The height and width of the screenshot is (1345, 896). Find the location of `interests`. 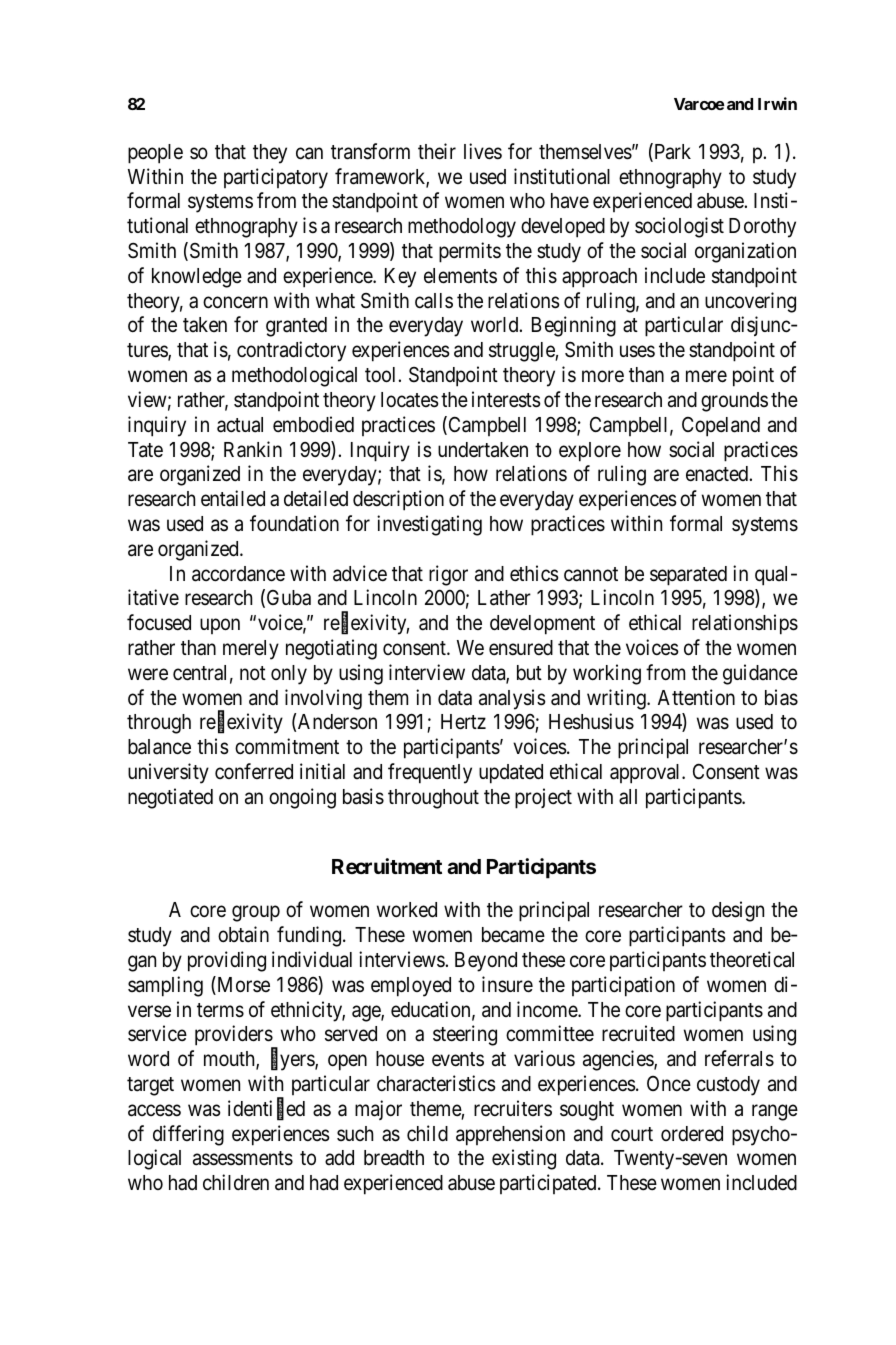

interests is located at coordinates (506, 399).
